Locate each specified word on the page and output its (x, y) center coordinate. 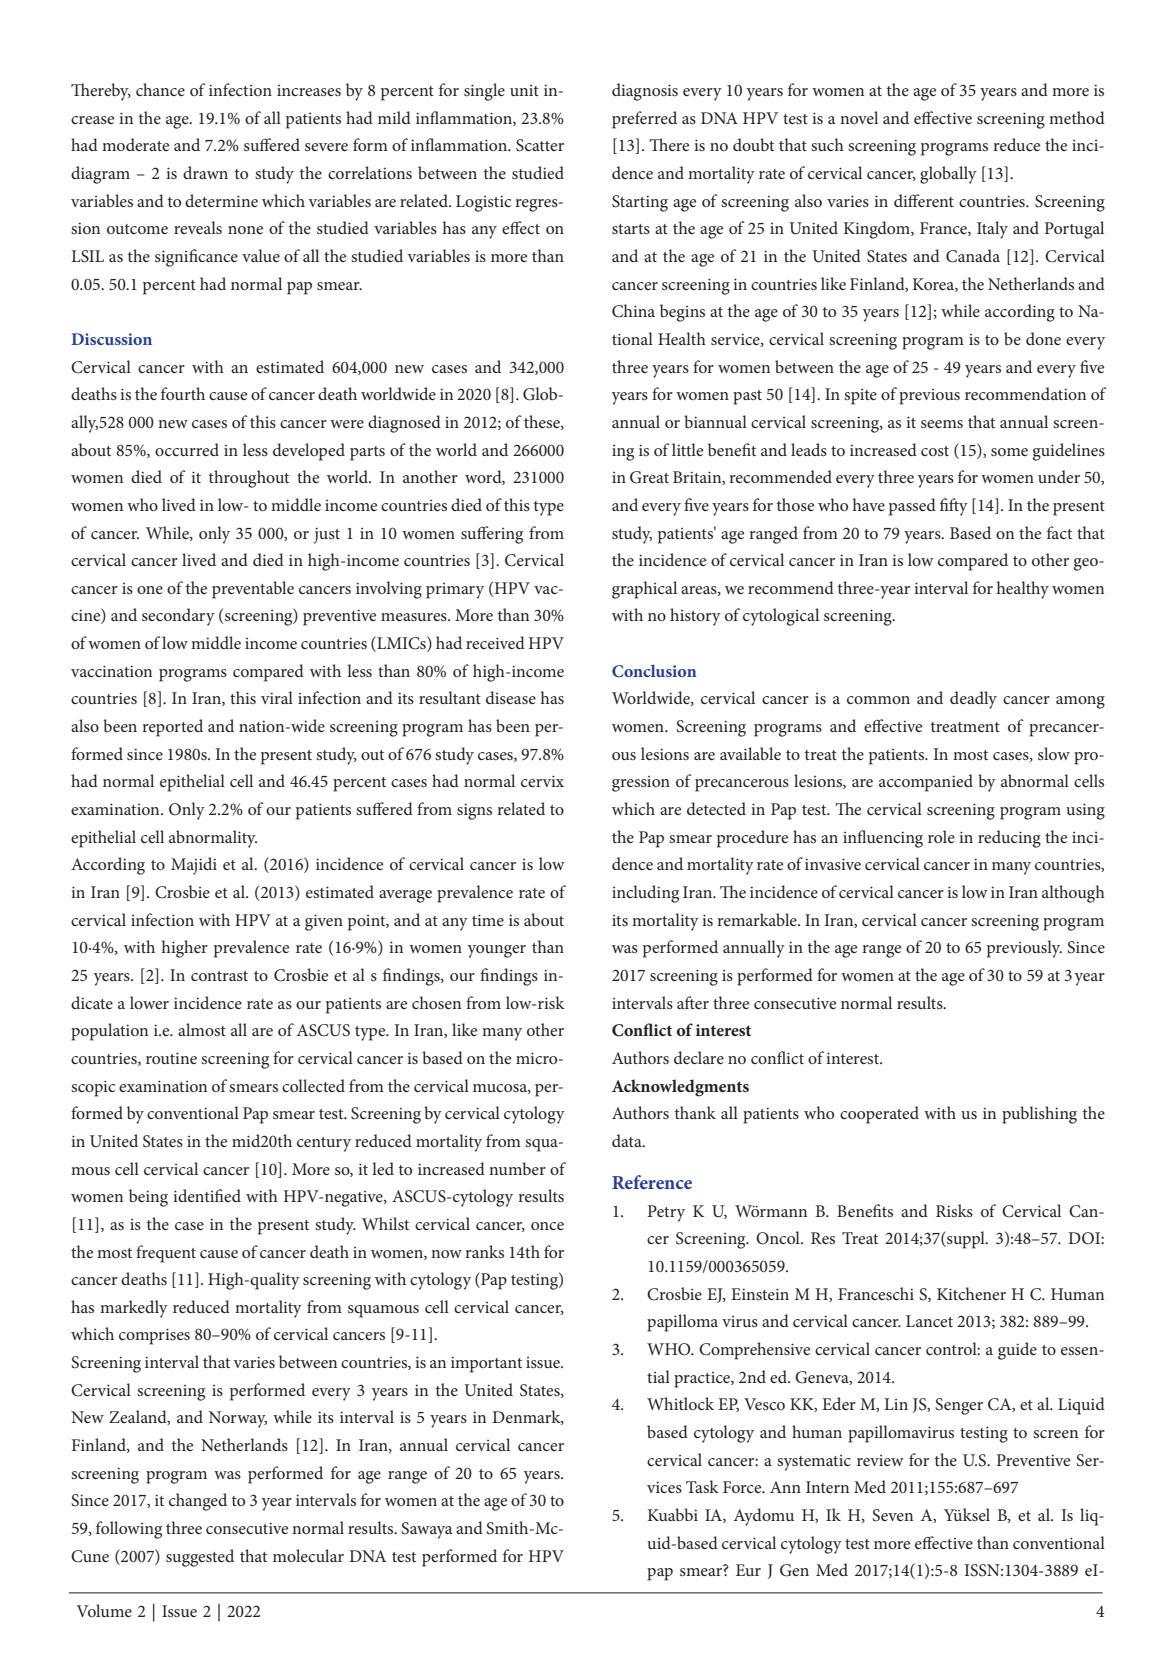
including (645, 894)
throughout (249, 479)
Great (649, 477)
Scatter (540, 145)
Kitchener (971, 1293)
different (924, 200)
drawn (205, 172)
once (547, 1226)
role (941, 836)
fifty (954, 507)
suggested (200, 1558)
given (324, 922)
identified (207, 1195)
